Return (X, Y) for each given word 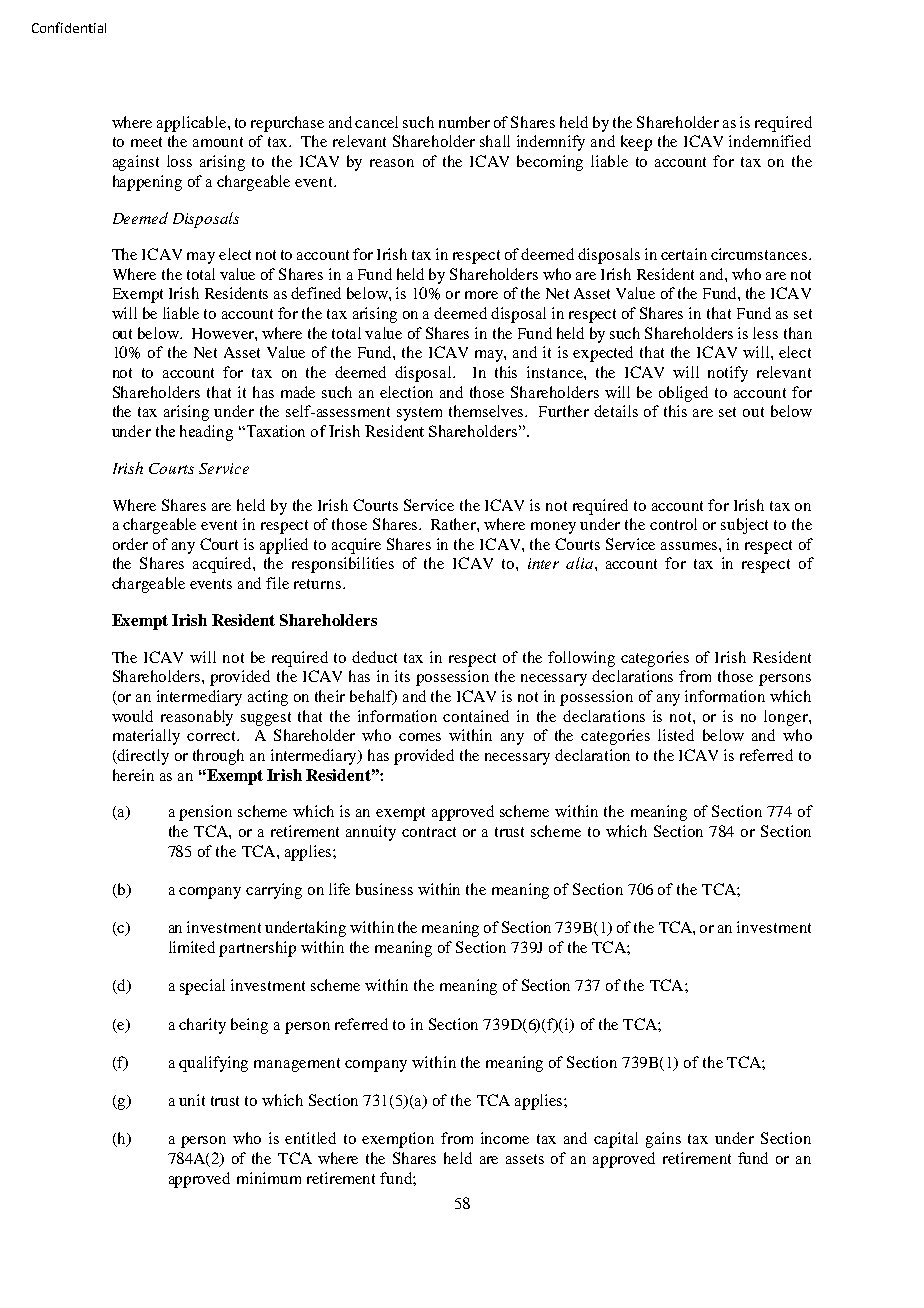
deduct (374, 657)
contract (429, 832)
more (481, 295)
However (224, 333)
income (505, 1138)
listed (676, 735)
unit (192, 1100)
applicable (193, 124)
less (765, 333)
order (130, 544)
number (464, 122)
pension (205, 813)
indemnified (770, 141)
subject (744, 526)
